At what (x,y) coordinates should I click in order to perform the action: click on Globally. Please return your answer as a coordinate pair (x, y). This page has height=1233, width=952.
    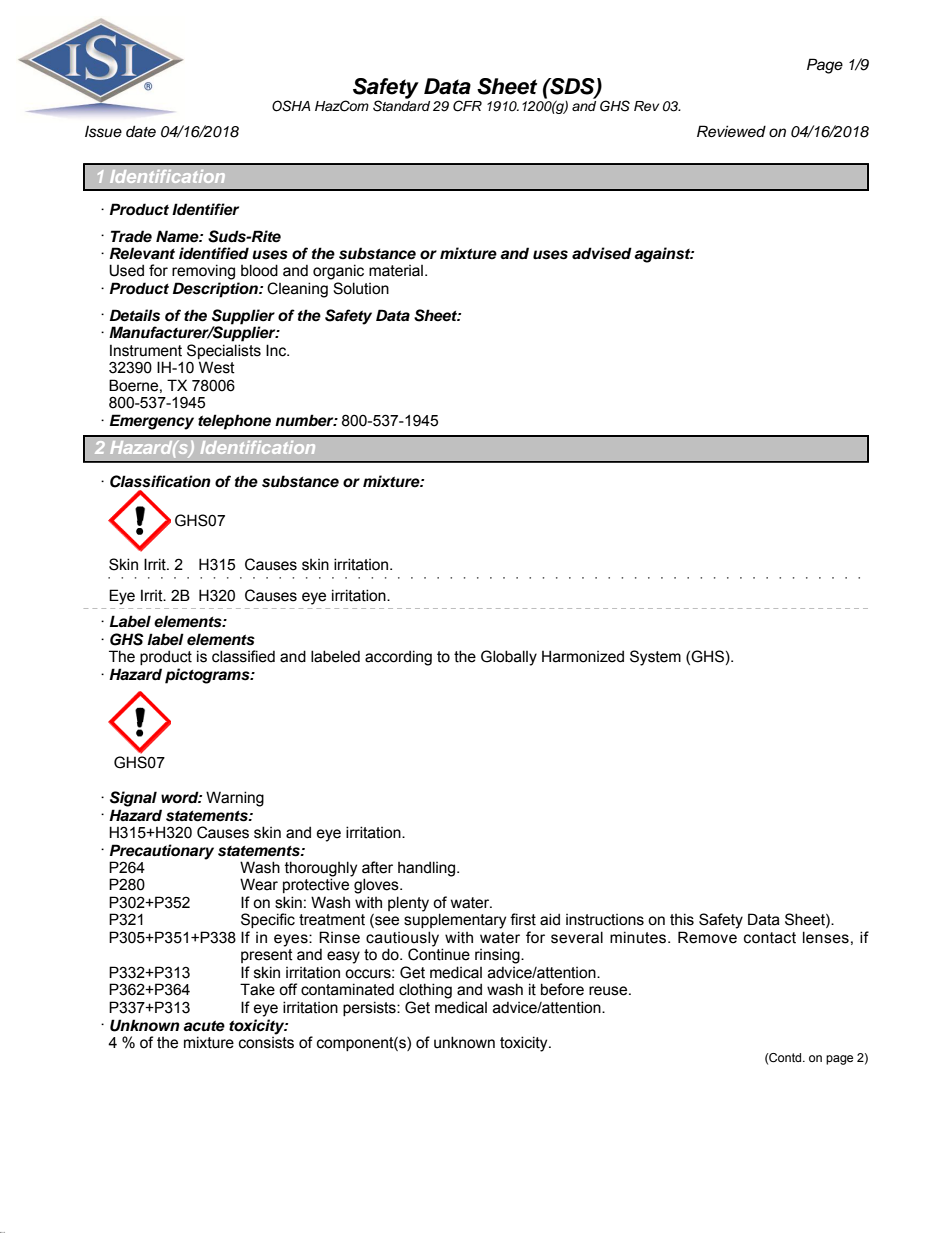
    Looking at the image, I should click on (509, 658).
